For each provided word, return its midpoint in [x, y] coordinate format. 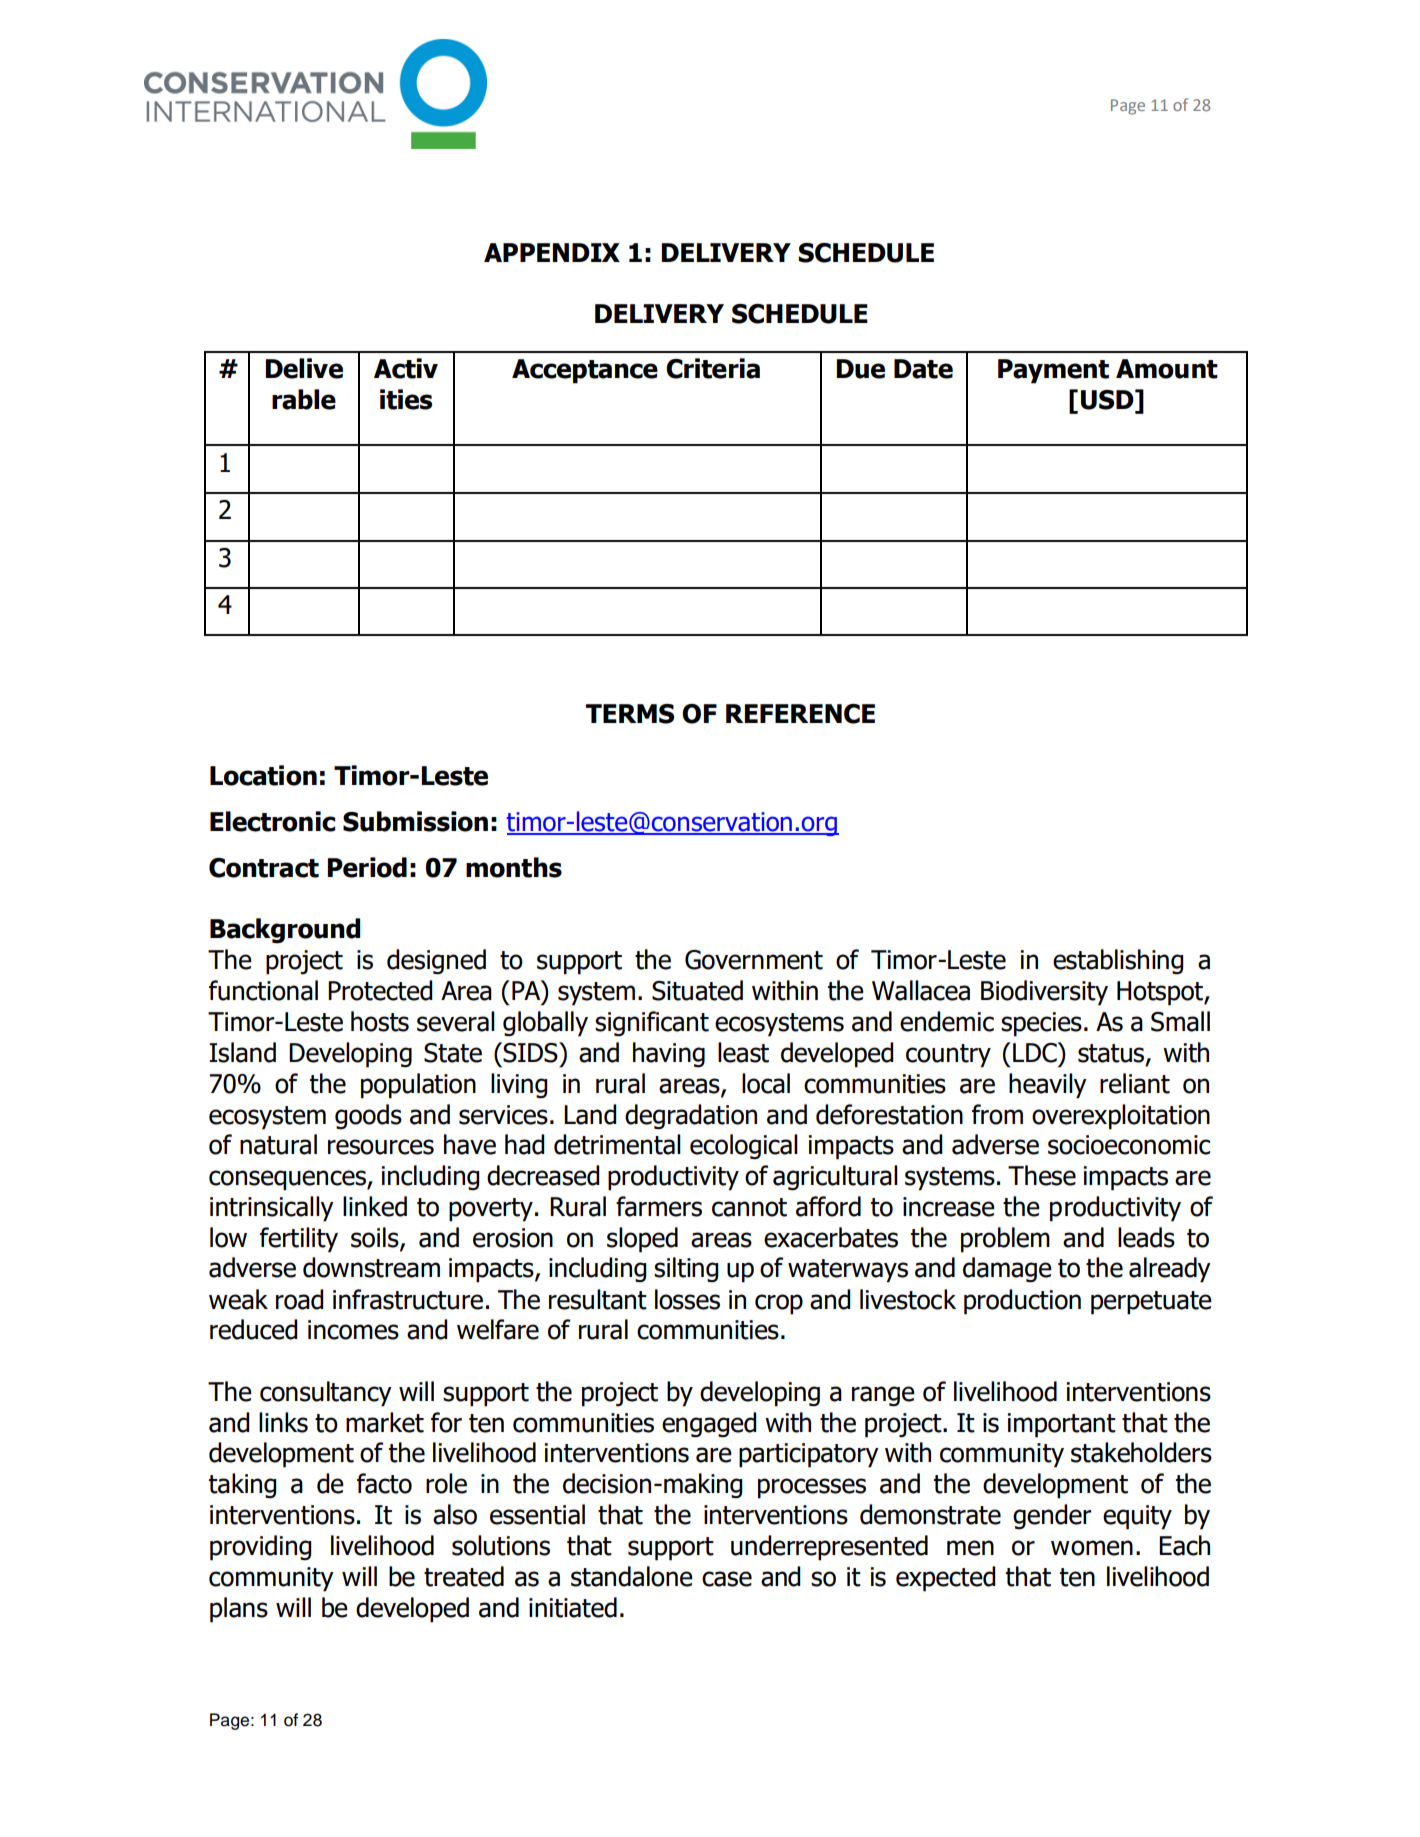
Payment [1053, 371]
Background [285, 931]
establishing [1118, 961]
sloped [642, 1240]
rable [304, 399]
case [727, 1579]
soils [376, 1238]
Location [263, 775]
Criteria [713, 368]
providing [260, 1548]
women [1092, 1548]
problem [1005, 1240]
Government [754, 960]
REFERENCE [800, 714]
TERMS [630, 714]
